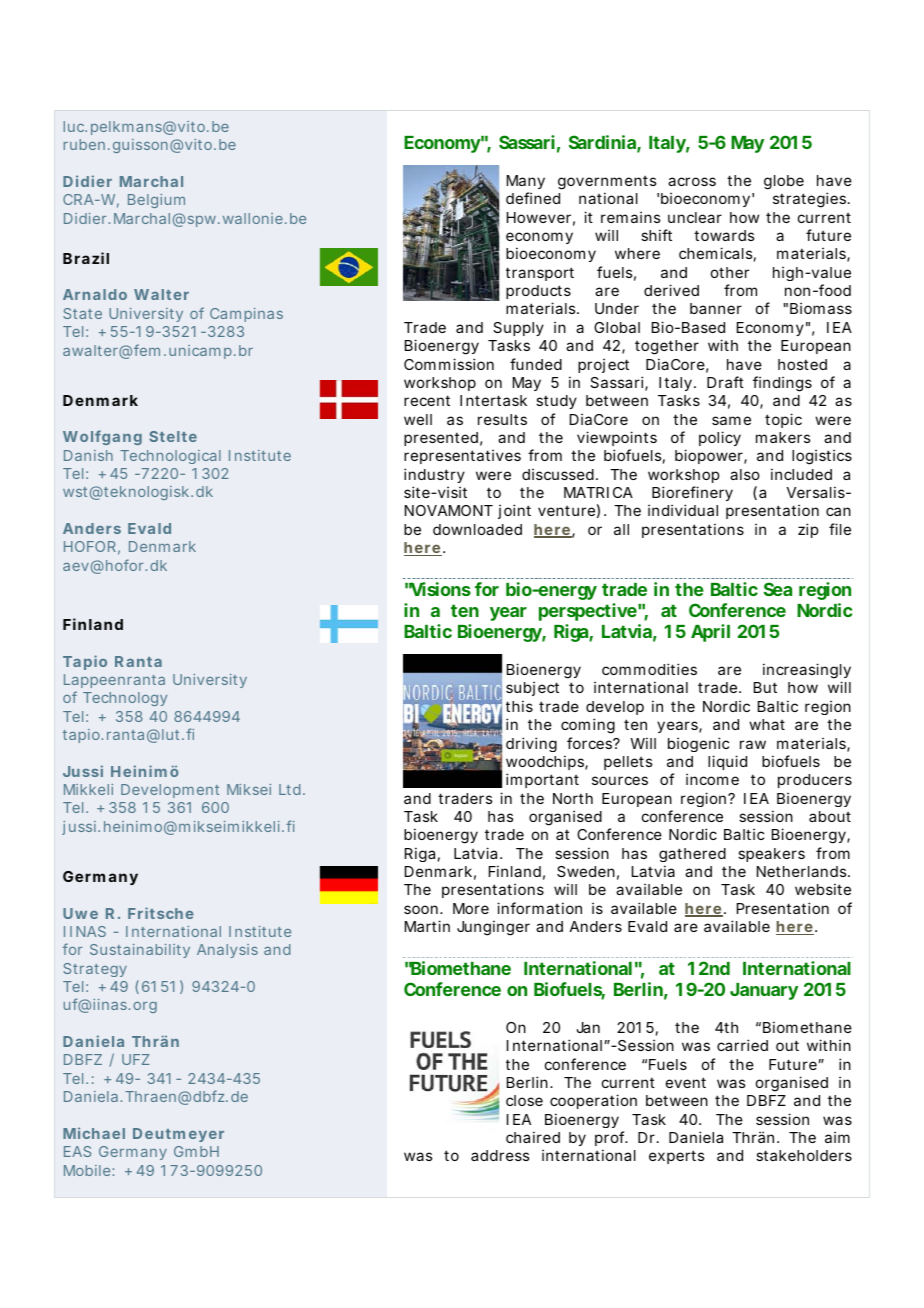 Image resolution: width=924 pixels, height=1308 pixels. Describe the element at coordinates (765, 687) in the screenshot. I see `But` at that location.
